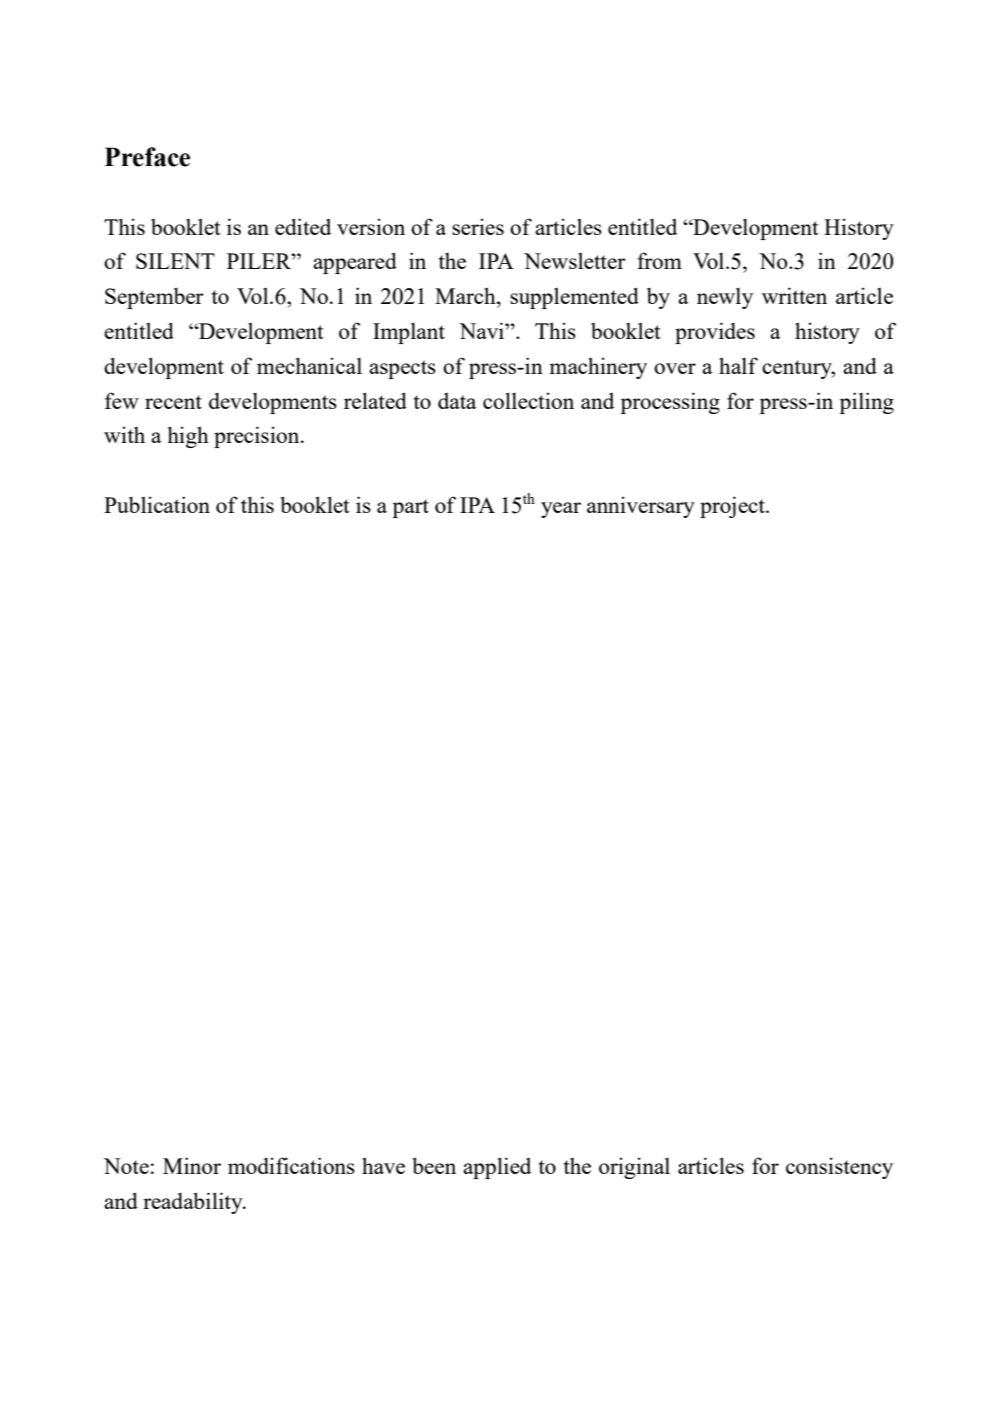  Describe the element at coordinates (194, 1203) in the image. I see `readability` at that location.
